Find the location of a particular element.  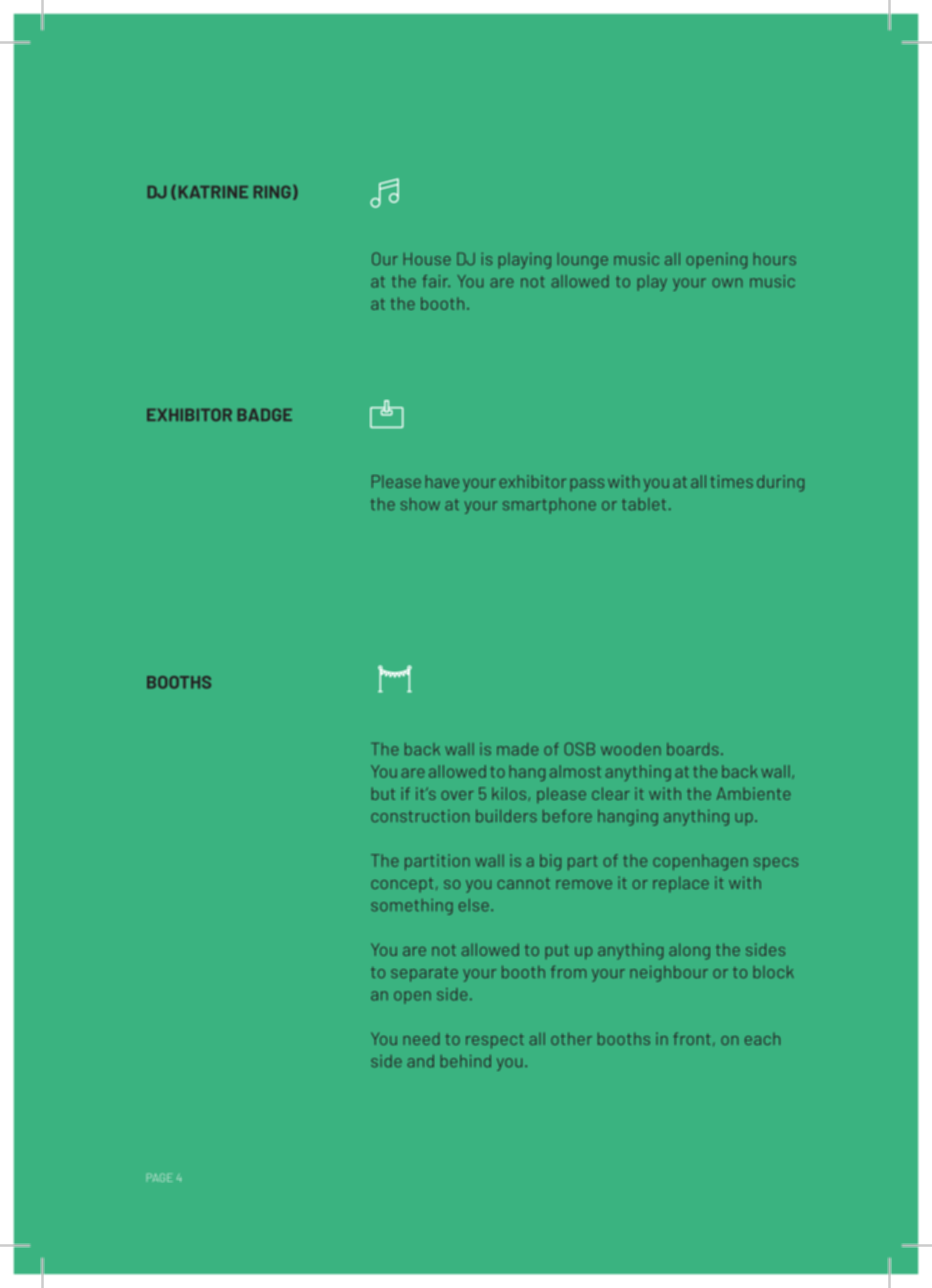

replace is located at coordinates (681, 884).
